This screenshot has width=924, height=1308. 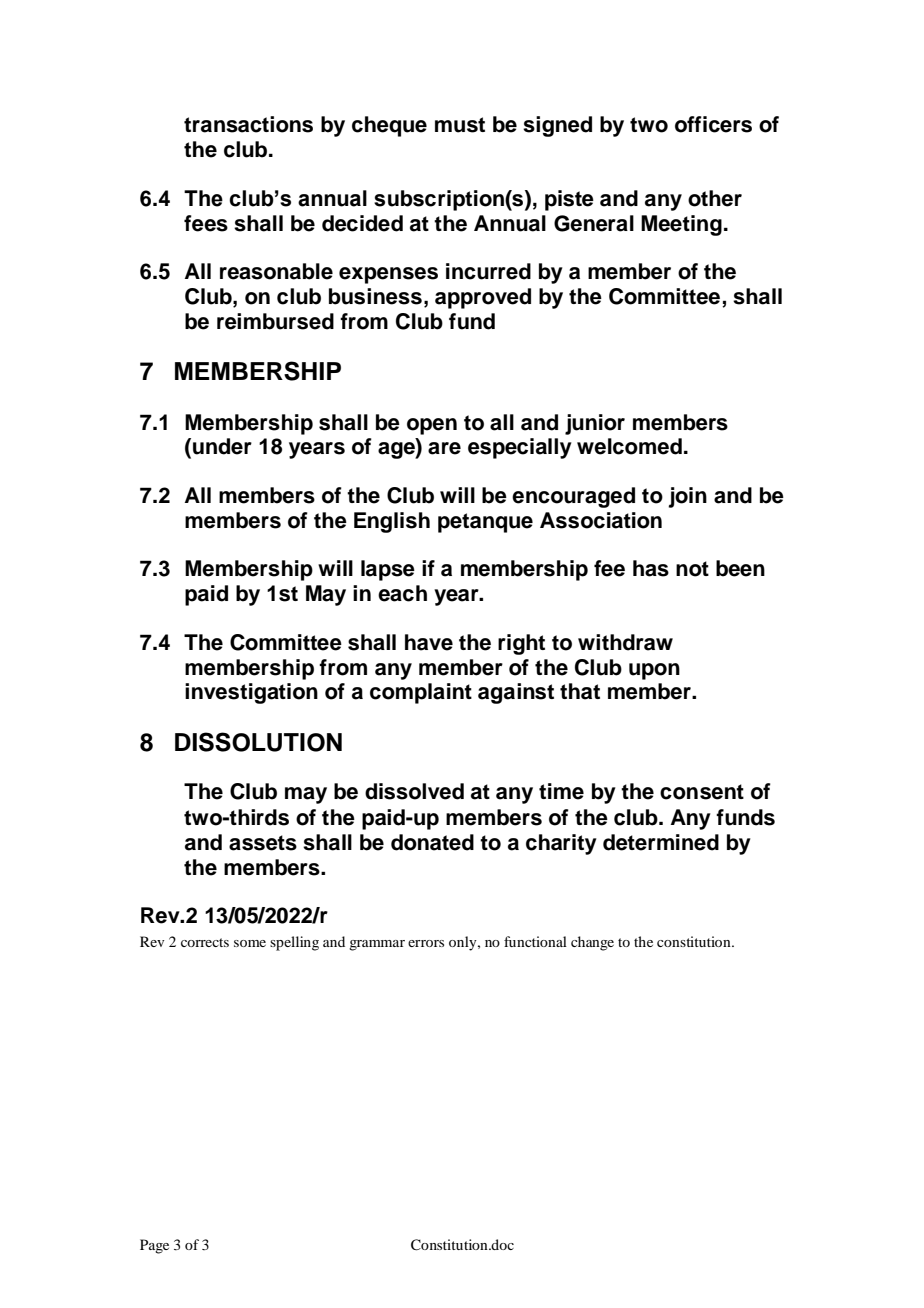 What do you see at coordinates (713, 124) in the screenshot?
I see `officers` at bounding box center [713, 124].
